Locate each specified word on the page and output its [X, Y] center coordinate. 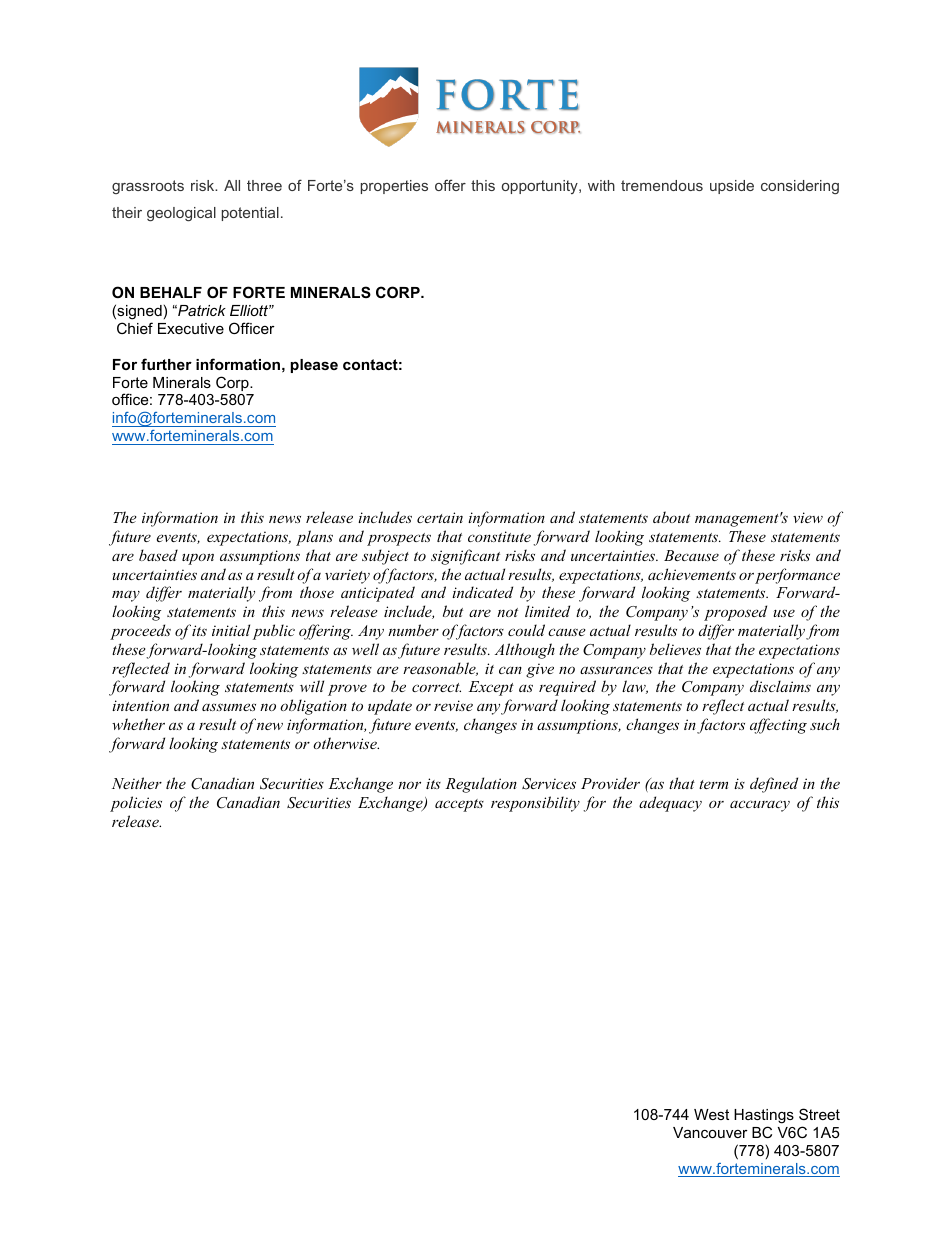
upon [198, 559]
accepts [459, 805]
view [808, 517]
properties [394, 187]
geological [181, 214]
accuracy [760, 806]
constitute [499, 536]
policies [136, 804]
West [711, 1114]
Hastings [764, 1116]
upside [732, 187]
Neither [137, 783]
